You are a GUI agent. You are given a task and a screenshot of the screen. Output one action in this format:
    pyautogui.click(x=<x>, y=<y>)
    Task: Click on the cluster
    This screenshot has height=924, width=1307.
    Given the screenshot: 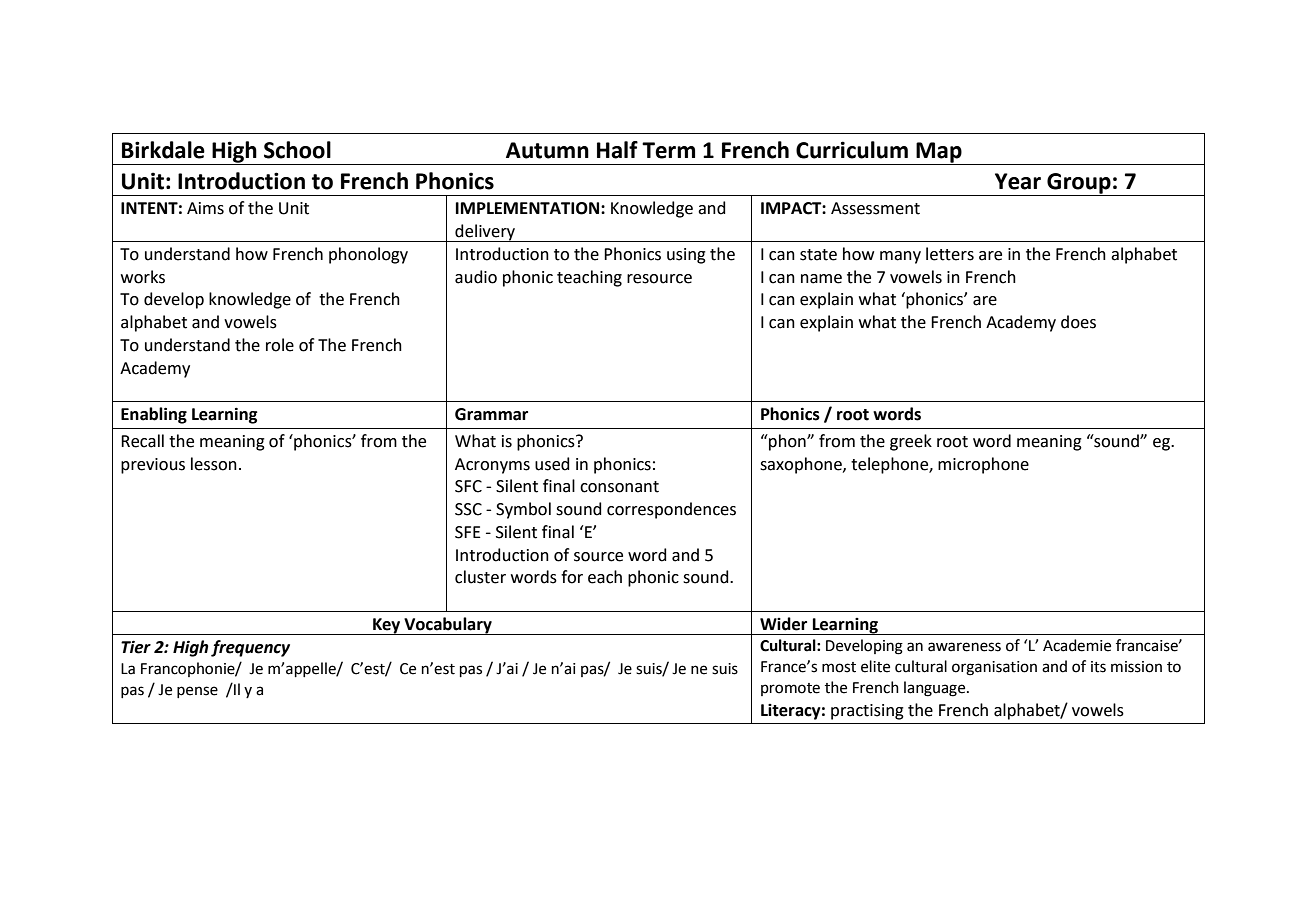 What is the action you would take?
    pyautogui.click(x=480, y=577)
